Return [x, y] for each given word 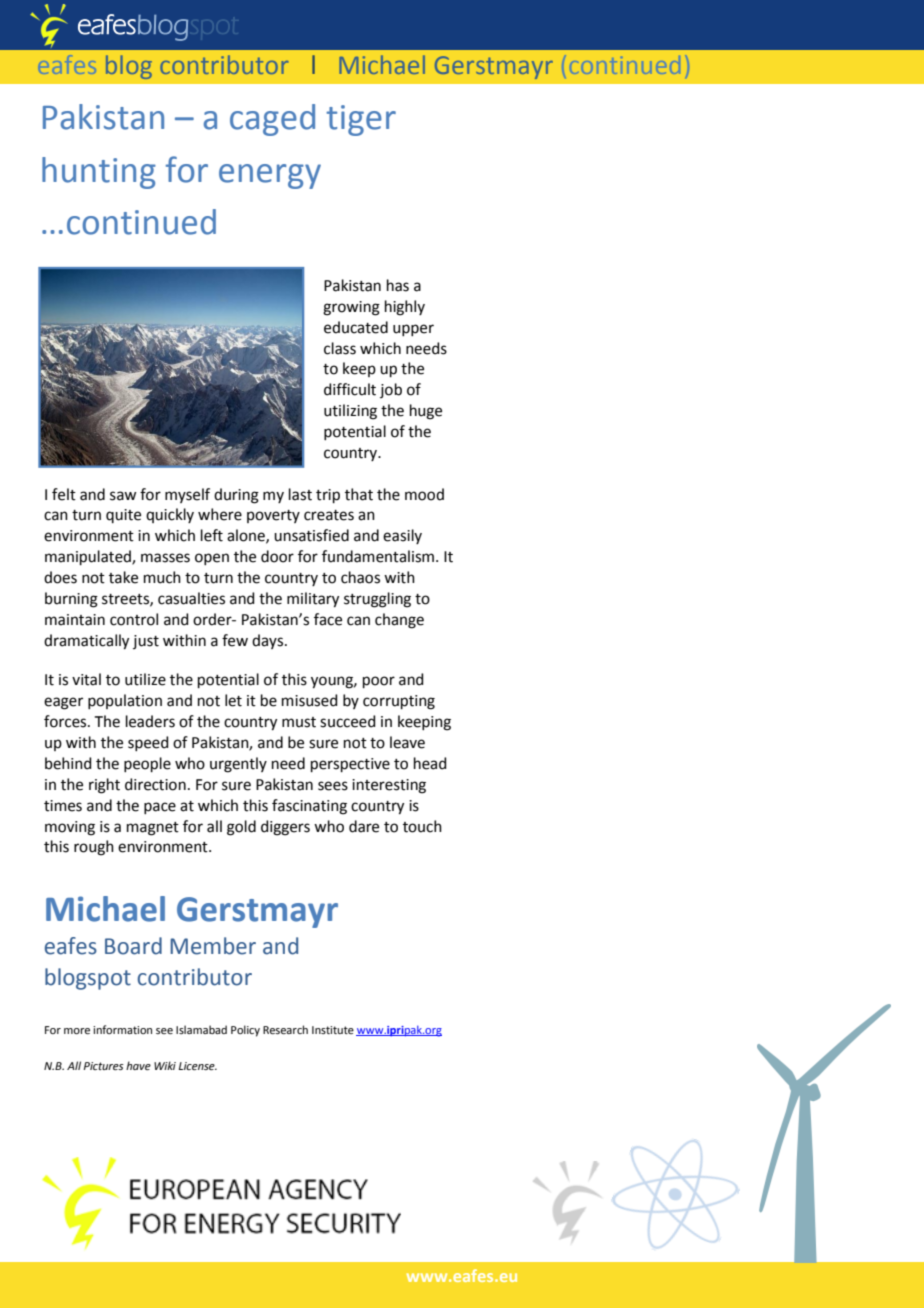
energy [270, 176]
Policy [245, 1031]
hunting [99, 173]
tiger [361, 120]
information [122, 1029]
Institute [333, 1030]
